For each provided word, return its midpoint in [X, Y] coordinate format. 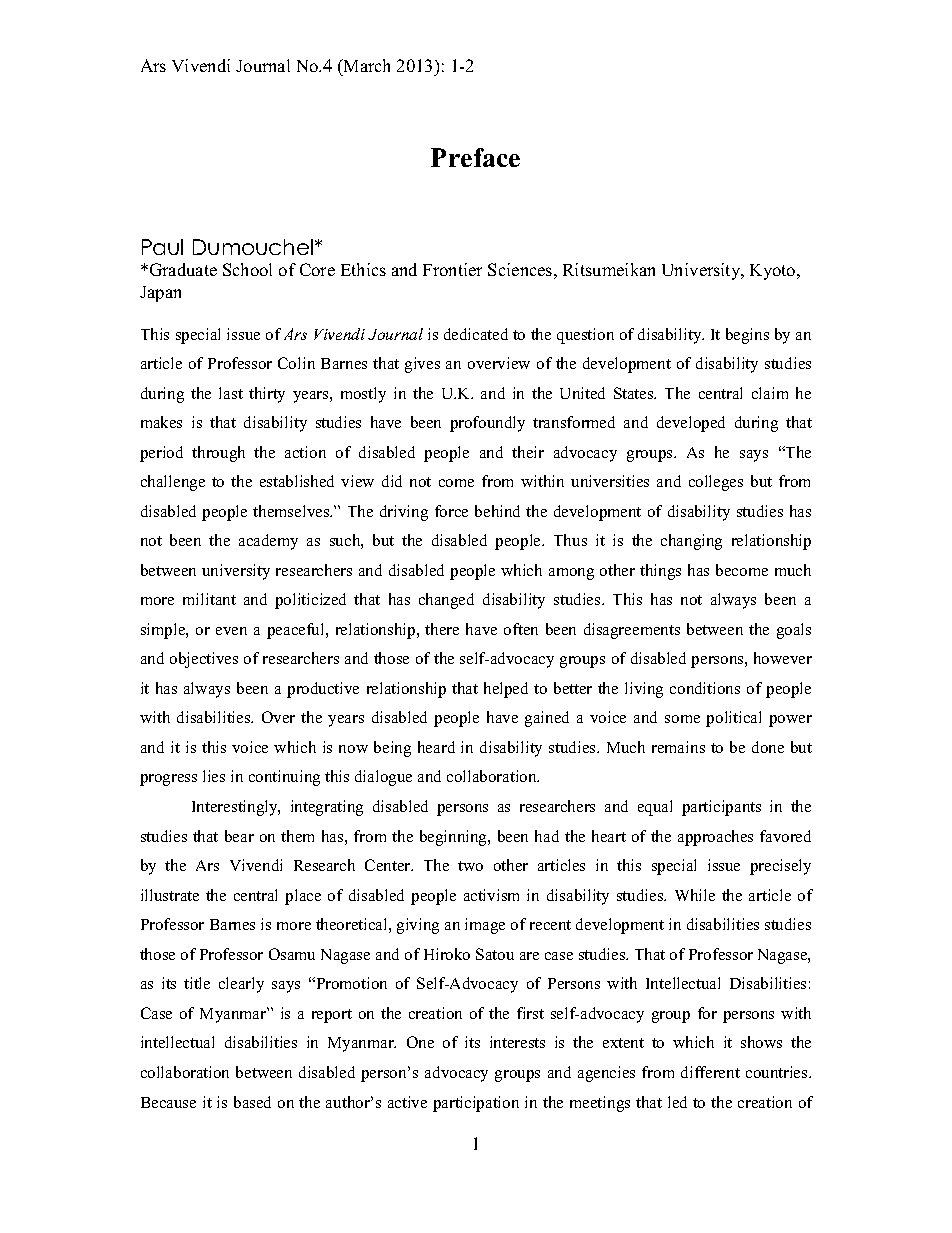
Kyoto [774, 272]
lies [214, 776]
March [366, 67]
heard [436, 747]
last [231, 393]
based [252, 1102]
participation [476, 1104]
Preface [475, 157]
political [733, 719]
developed [691, 424]
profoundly [487, 424]
